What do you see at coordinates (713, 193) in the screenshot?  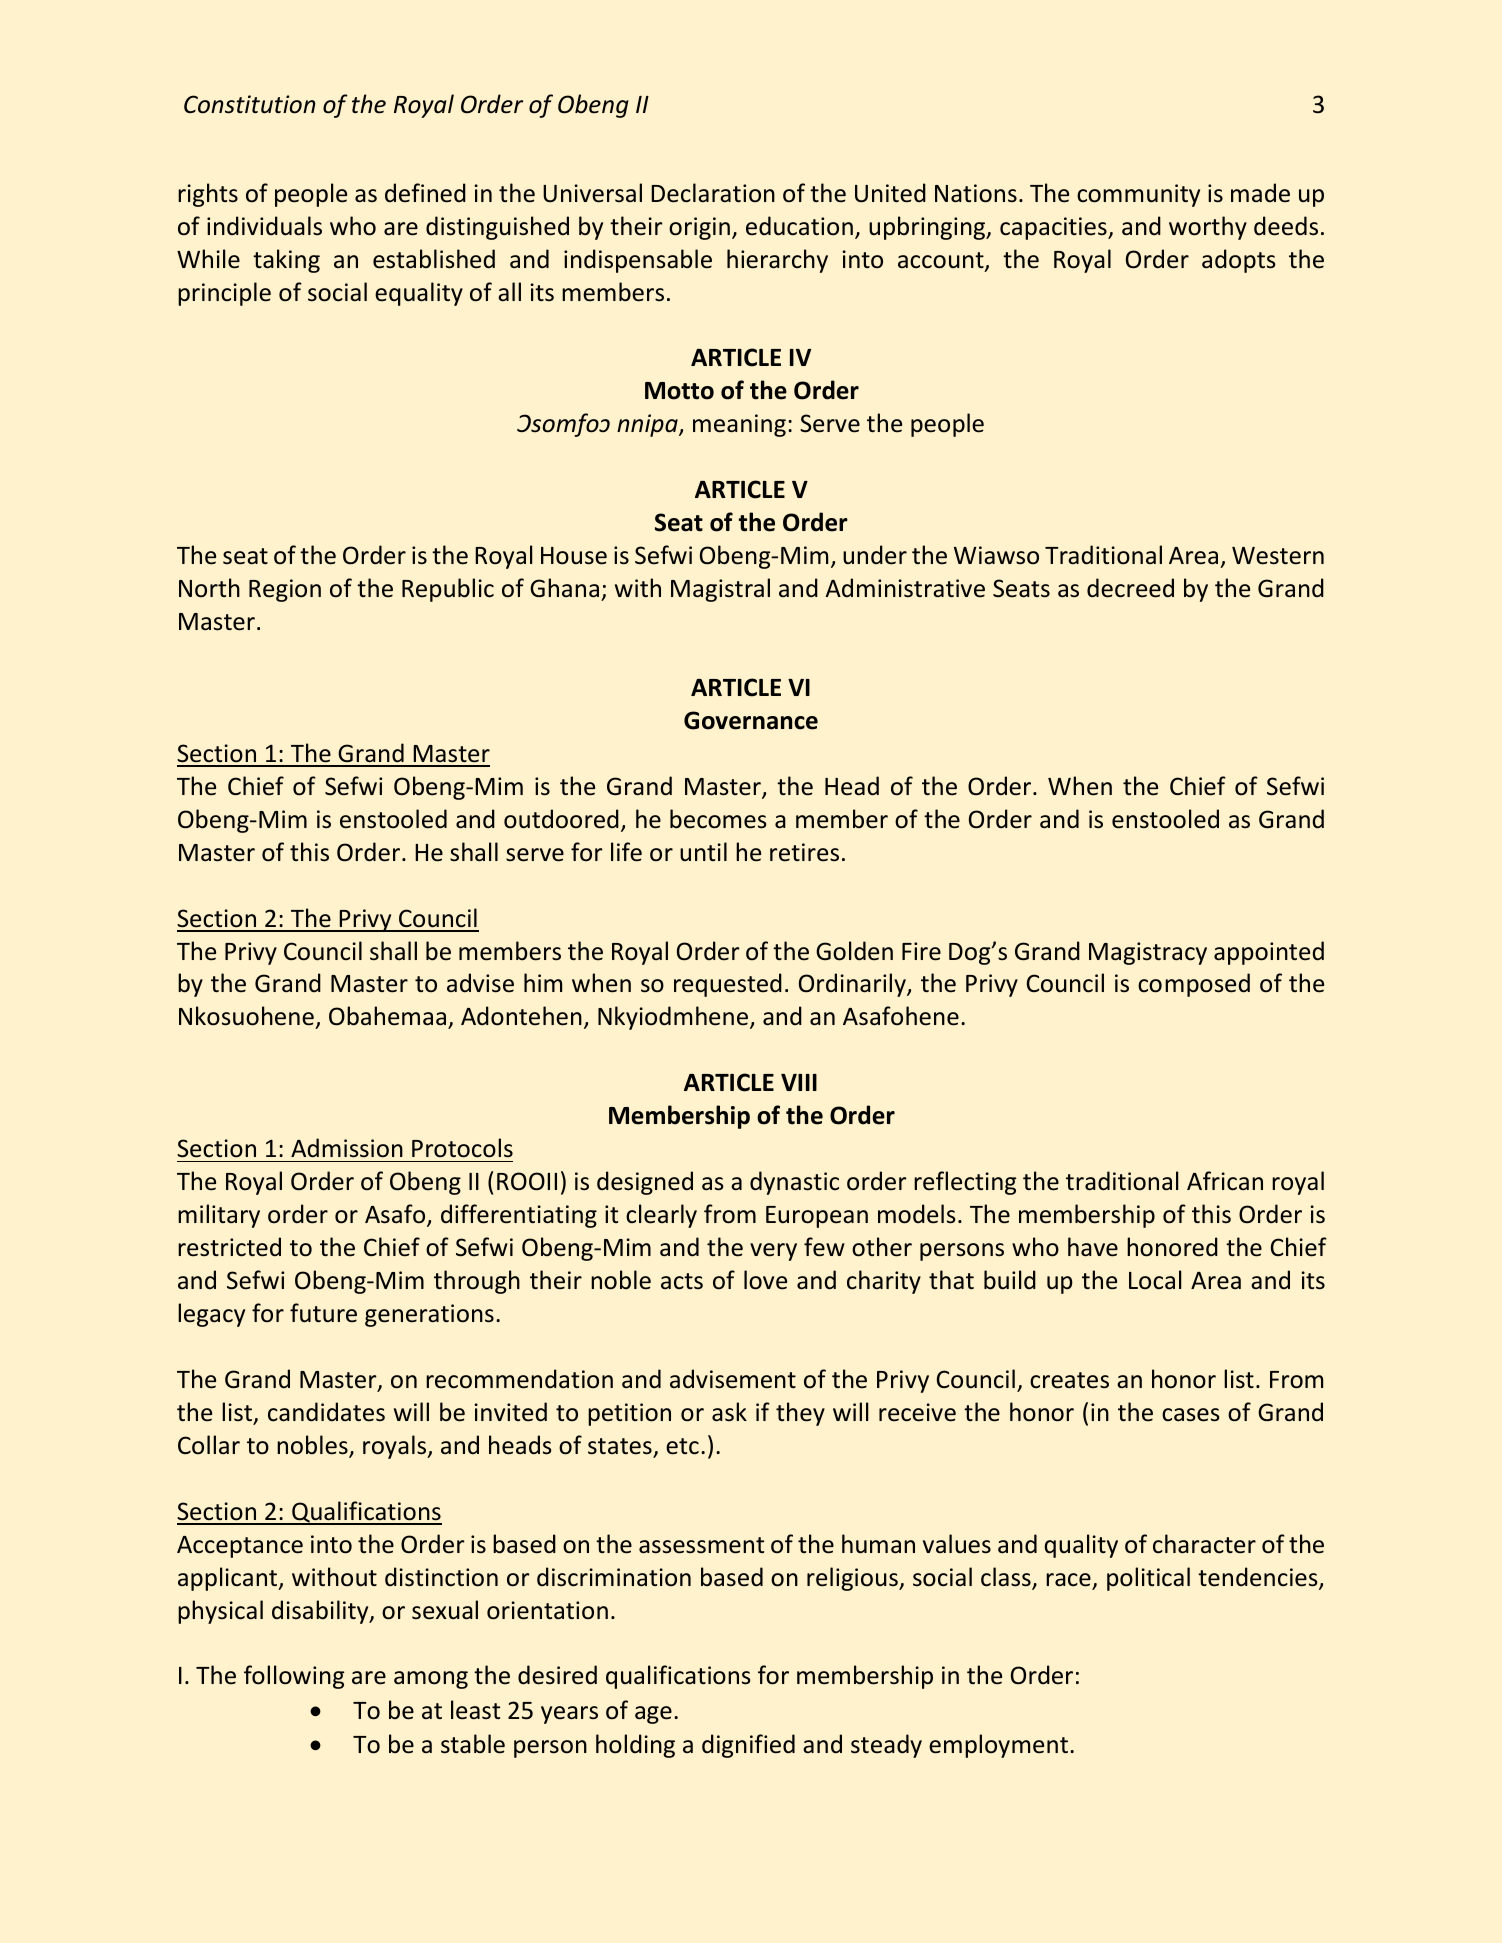 I see `Declaration` at bounding box center [713, 193].
